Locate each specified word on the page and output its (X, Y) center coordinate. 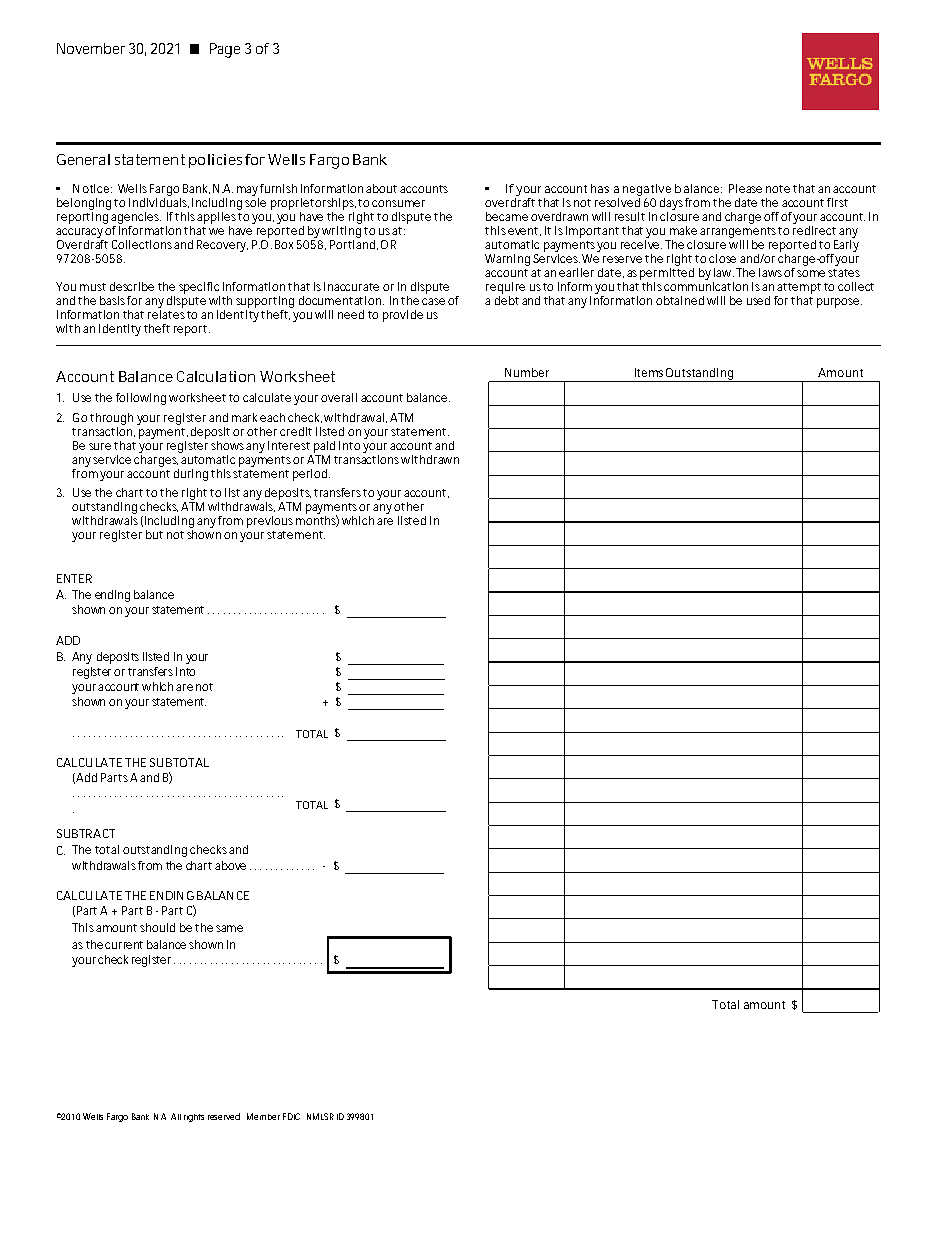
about (381, 188)
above (230, 865)
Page (225, 50)
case (433, 301)
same (229, 928)
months (317, 521)
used (758, 300)
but (154, 534)
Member (263, 1116)
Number (527, 372)
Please (745, 188)
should (157, 927)
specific (199, 288)
